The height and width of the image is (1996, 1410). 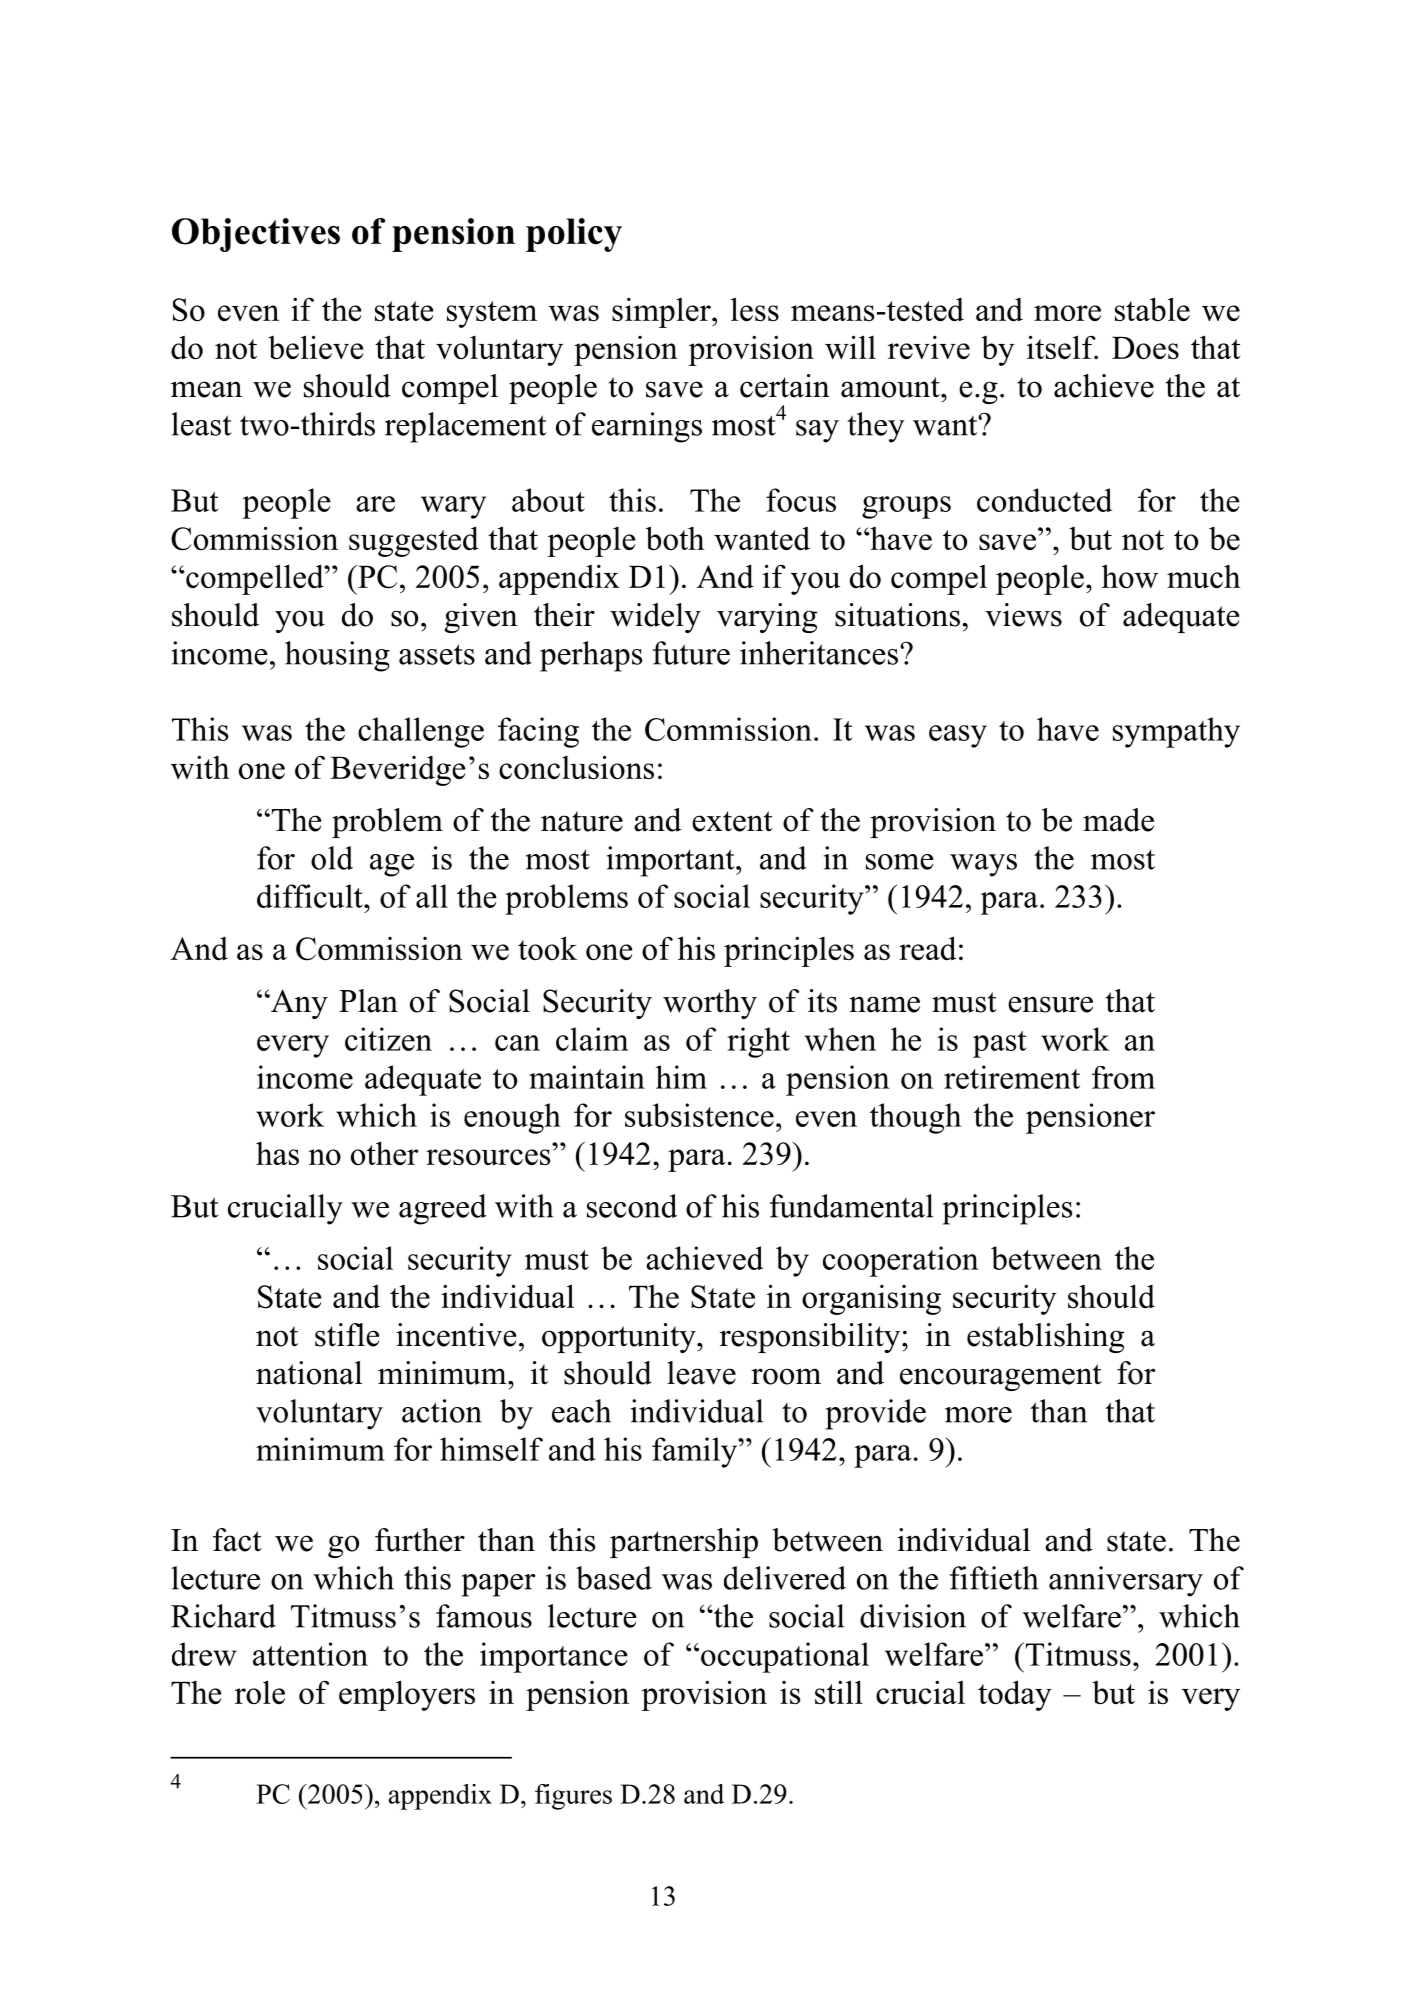 I want to click on stable, so click(x=1152, y=309).
